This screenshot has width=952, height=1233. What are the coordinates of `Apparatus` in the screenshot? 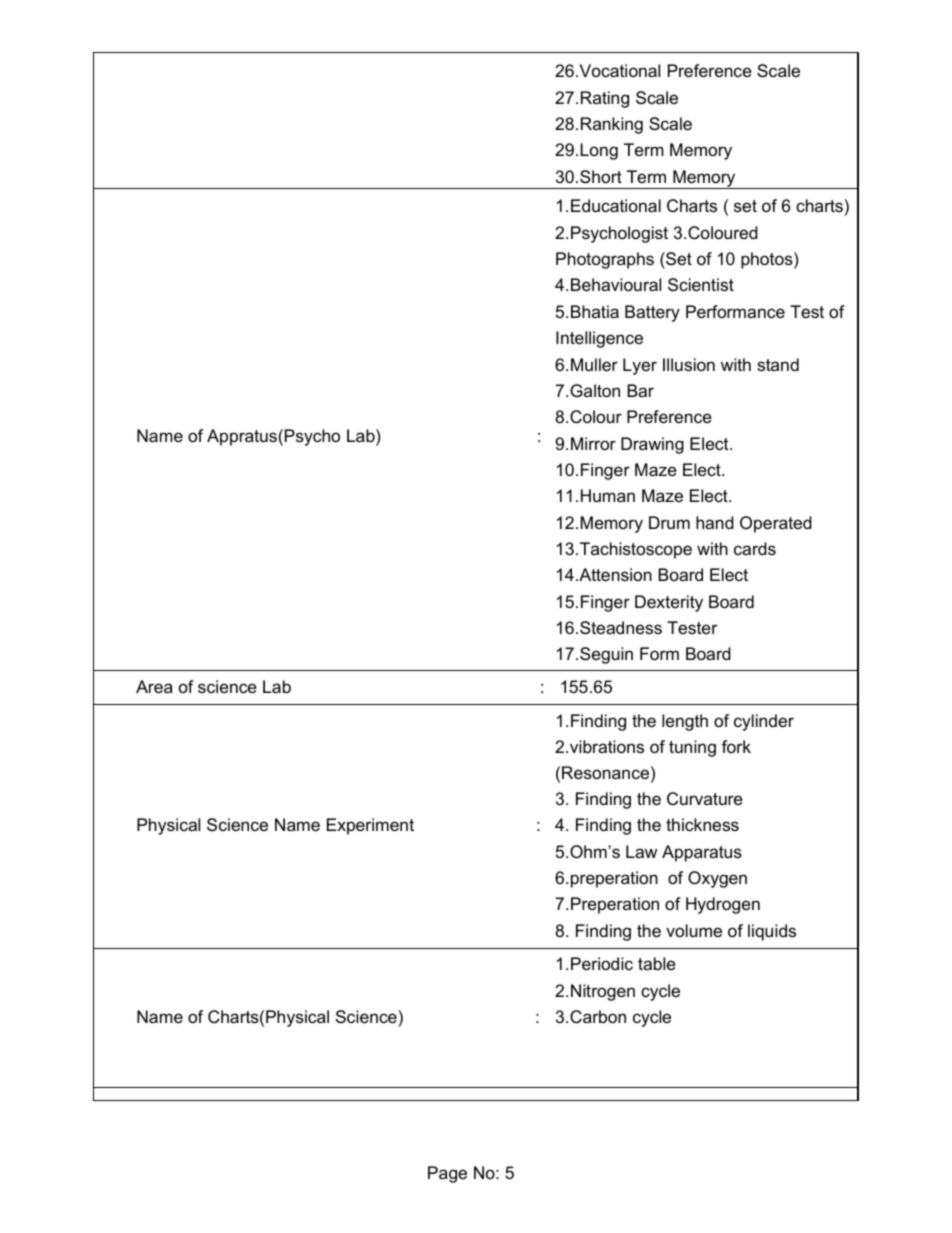 It's located at (702, 853).
